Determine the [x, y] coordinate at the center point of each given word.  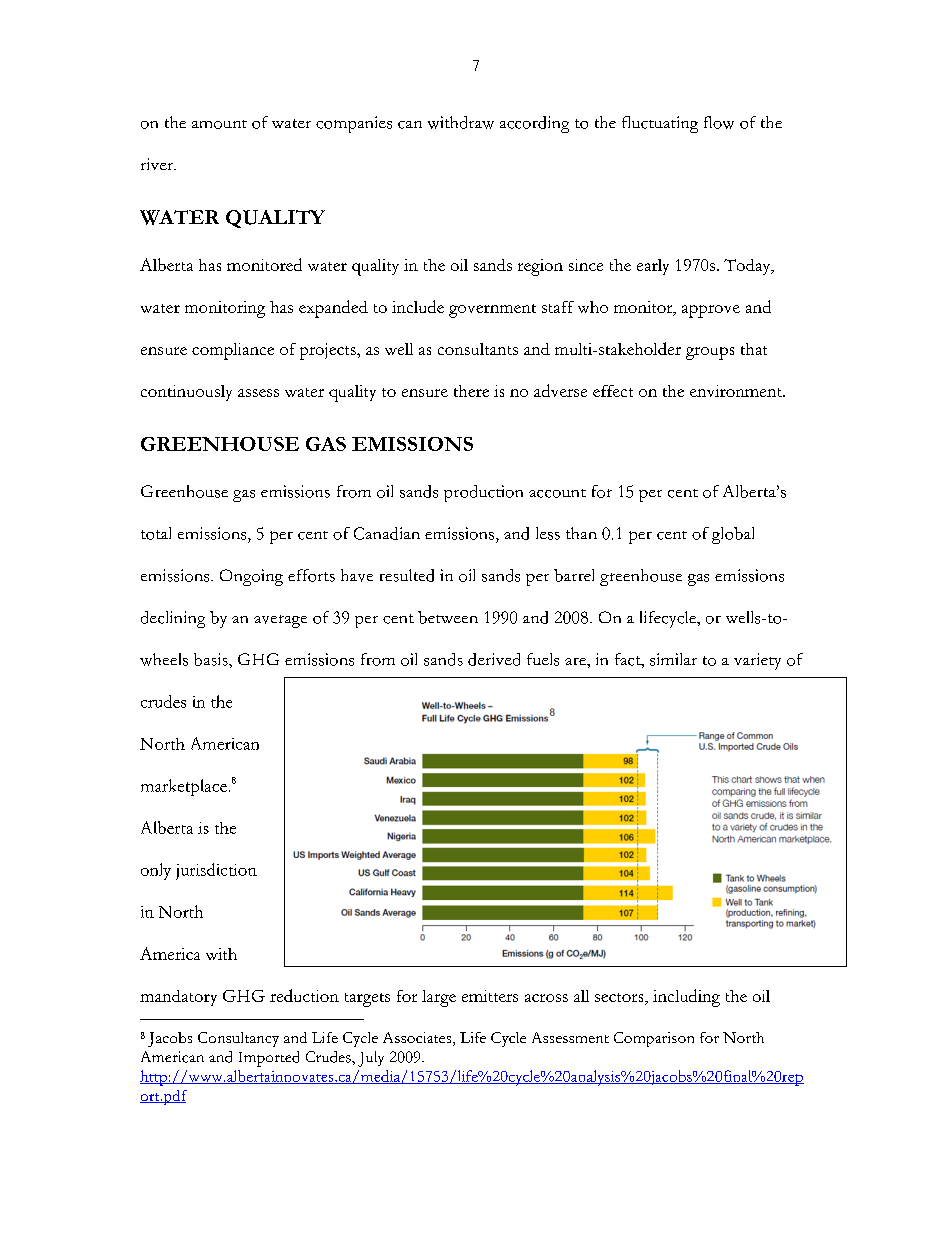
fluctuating [660, 124]
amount [219, 124]
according [534, 124]
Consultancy [238, 1039]
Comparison [654, 1039]
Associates [418, 1039]
